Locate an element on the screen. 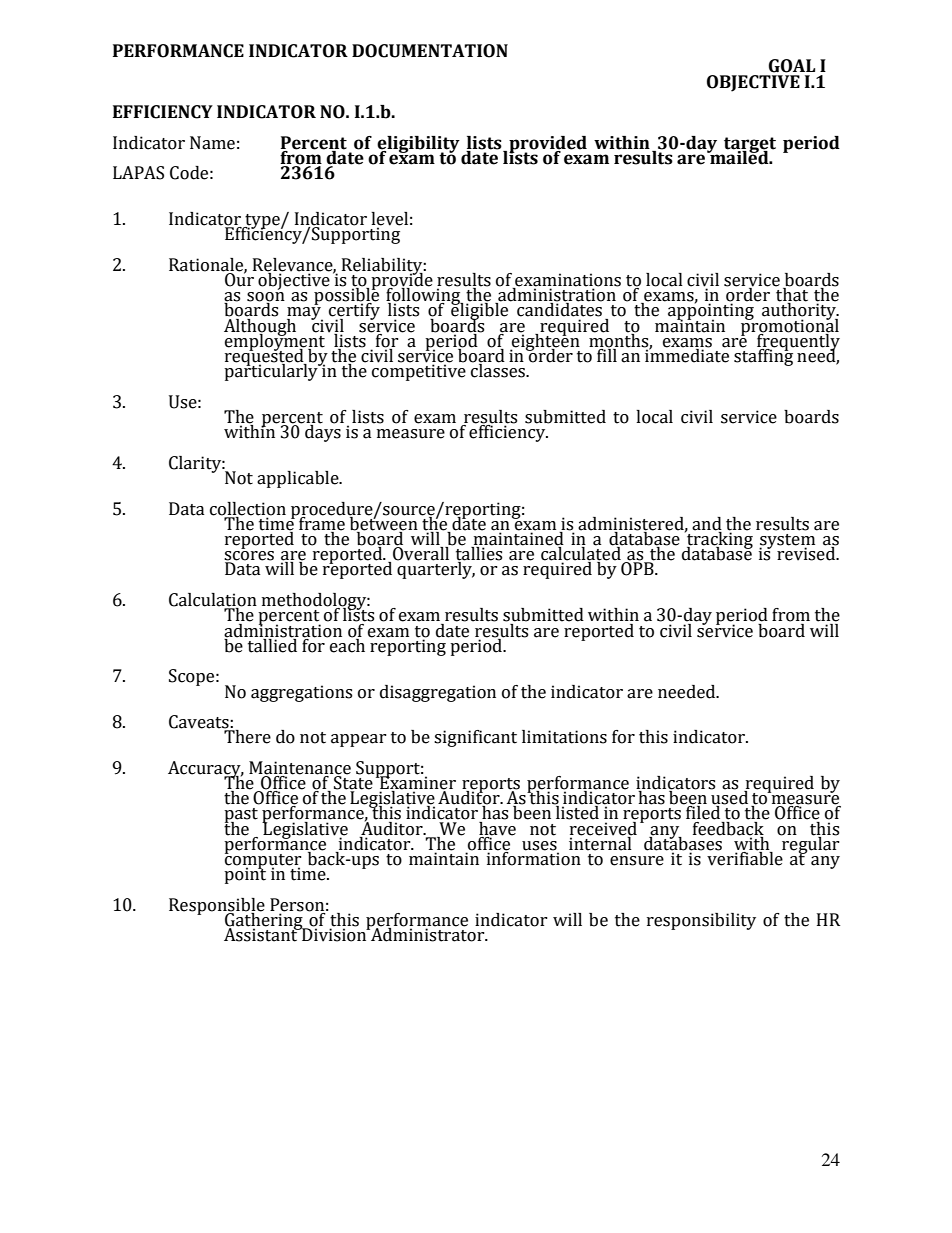 The height and width of the screenshot is (1233, 952). responsibility is located at coordinates (701, 921).
